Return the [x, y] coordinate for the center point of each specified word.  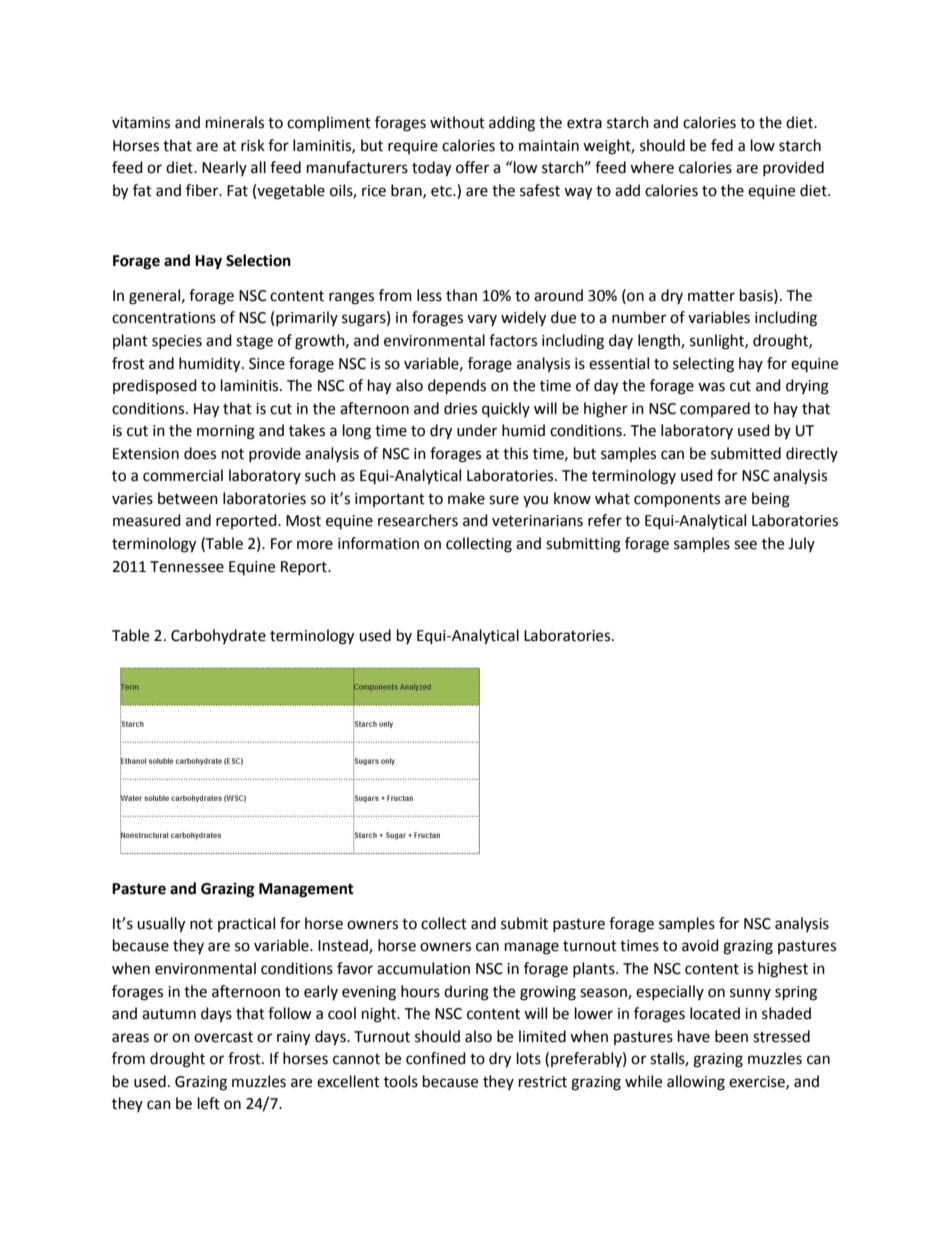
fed [722, 145]
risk [253, 145]
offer [472, 167]
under [477, 430]
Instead [344, 946]
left [209, 1103]
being [771, 500]
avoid [700, 945]
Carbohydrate [218, 636]
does [200, 453]
